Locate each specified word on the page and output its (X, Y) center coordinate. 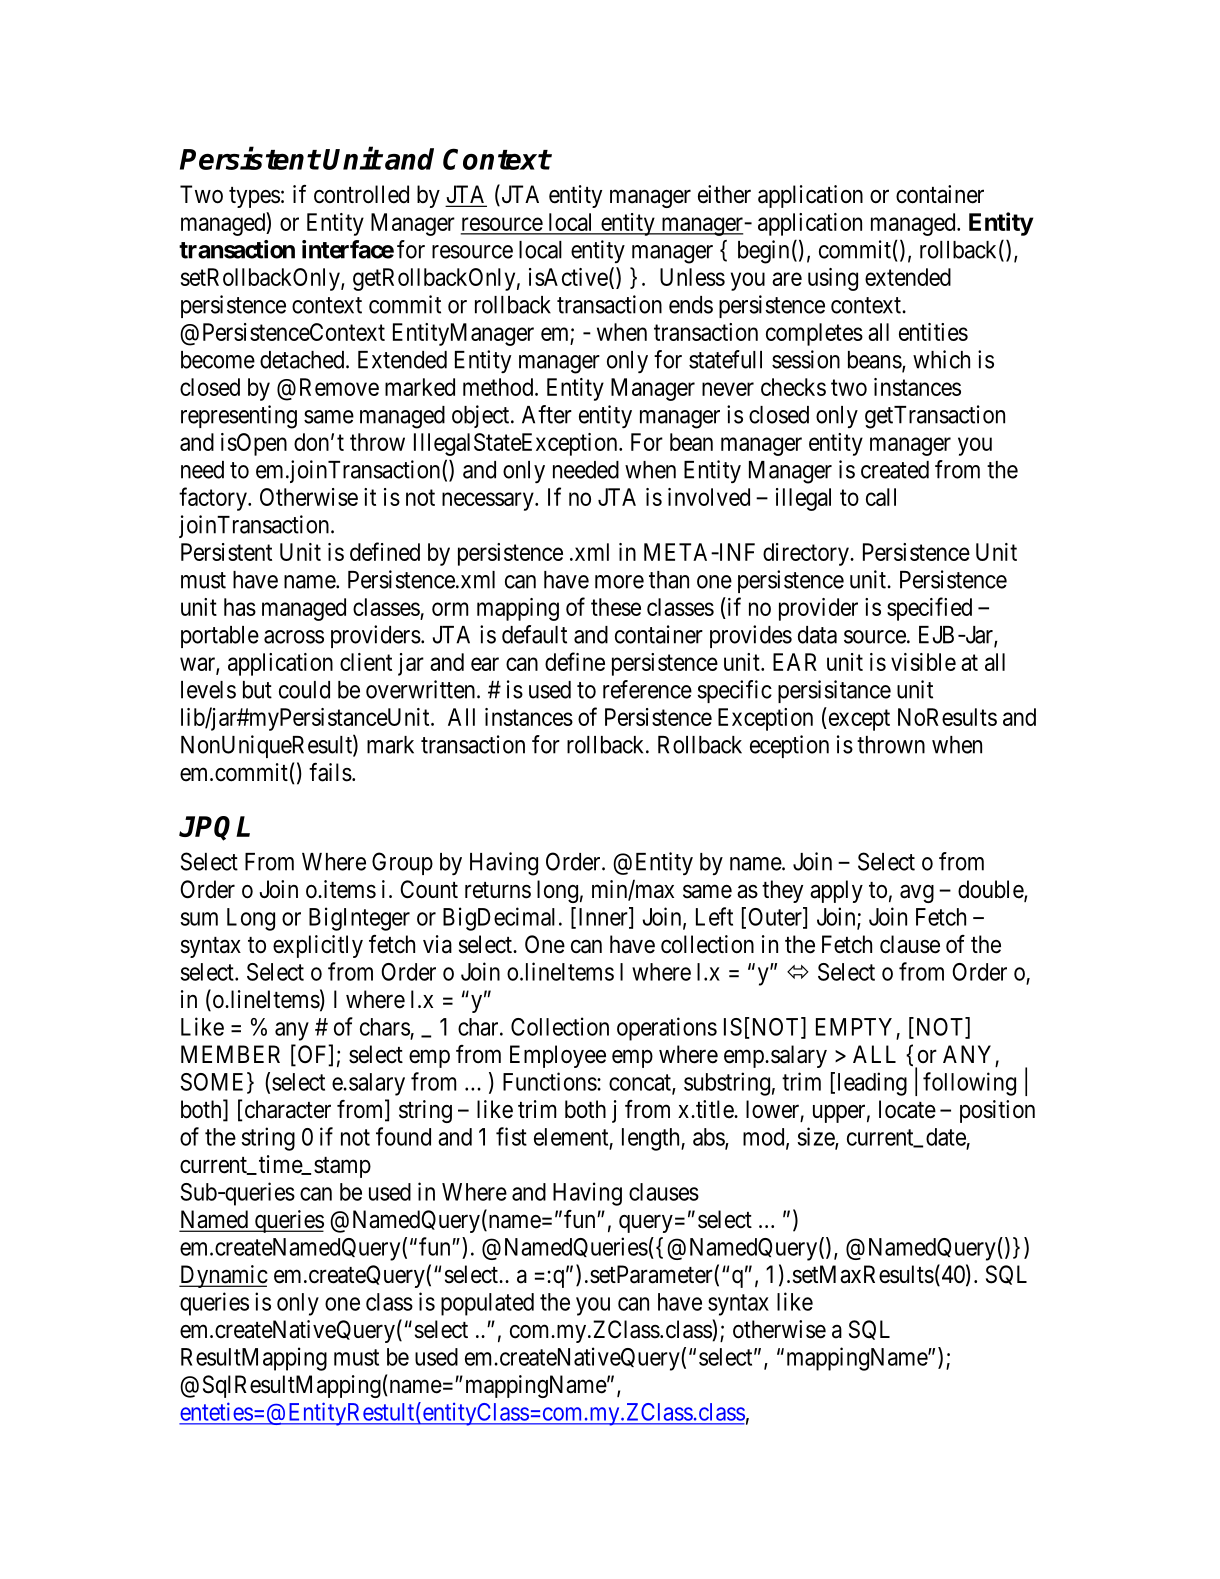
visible (923, 662)
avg (917, 894)
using (833, 279)
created (895, 470)
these (616, 607)
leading (872, 1084)
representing (239, 417)
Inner (604, 917)
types (254, 197)
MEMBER (230, 1054)
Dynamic (223, 1276)
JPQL (214, 828)
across (294, 637)
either (724, 194)
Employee (558, 1056)
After (547, 414)
